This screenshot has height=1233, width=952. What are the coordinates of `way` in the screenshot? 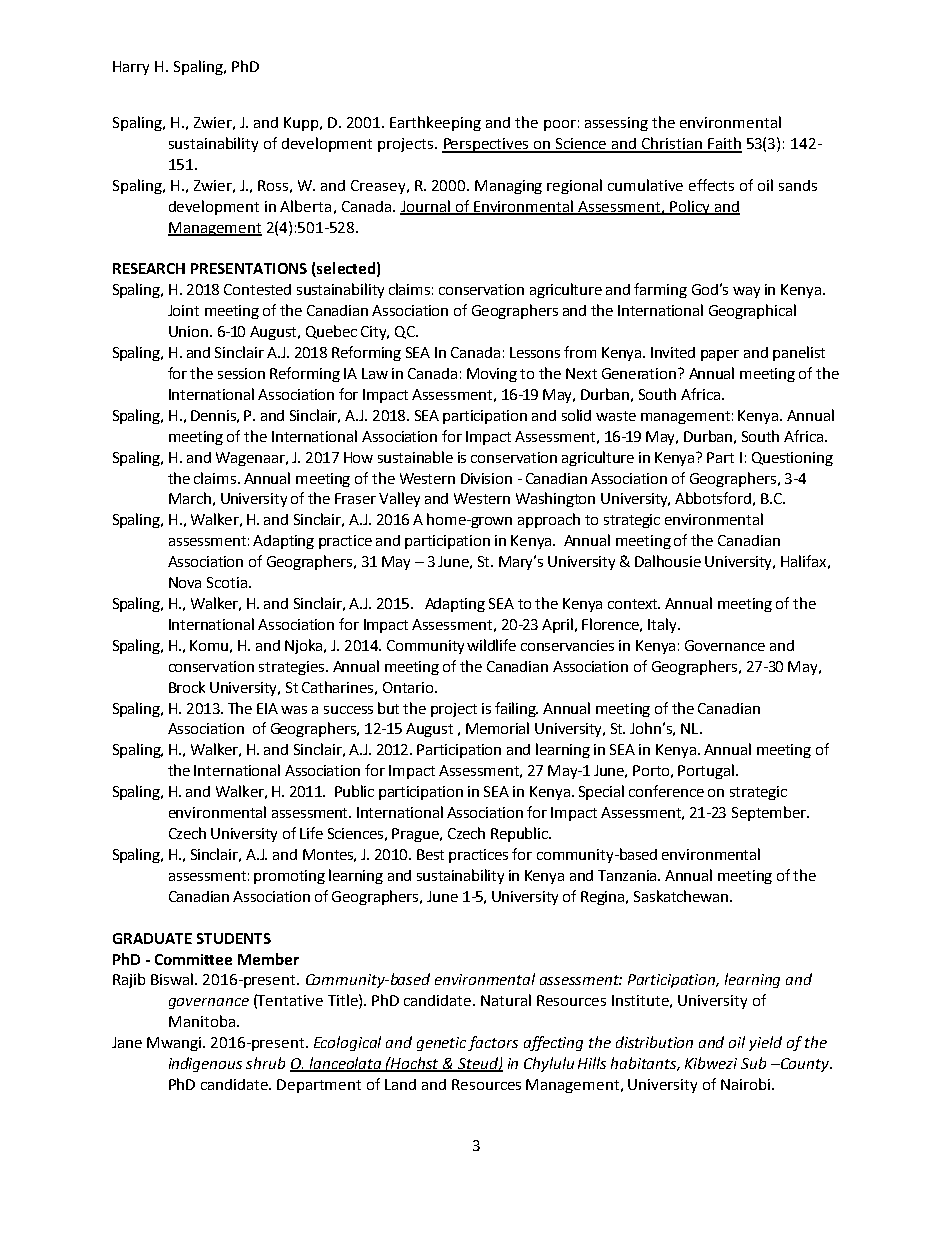 It's located at (746, 292).
